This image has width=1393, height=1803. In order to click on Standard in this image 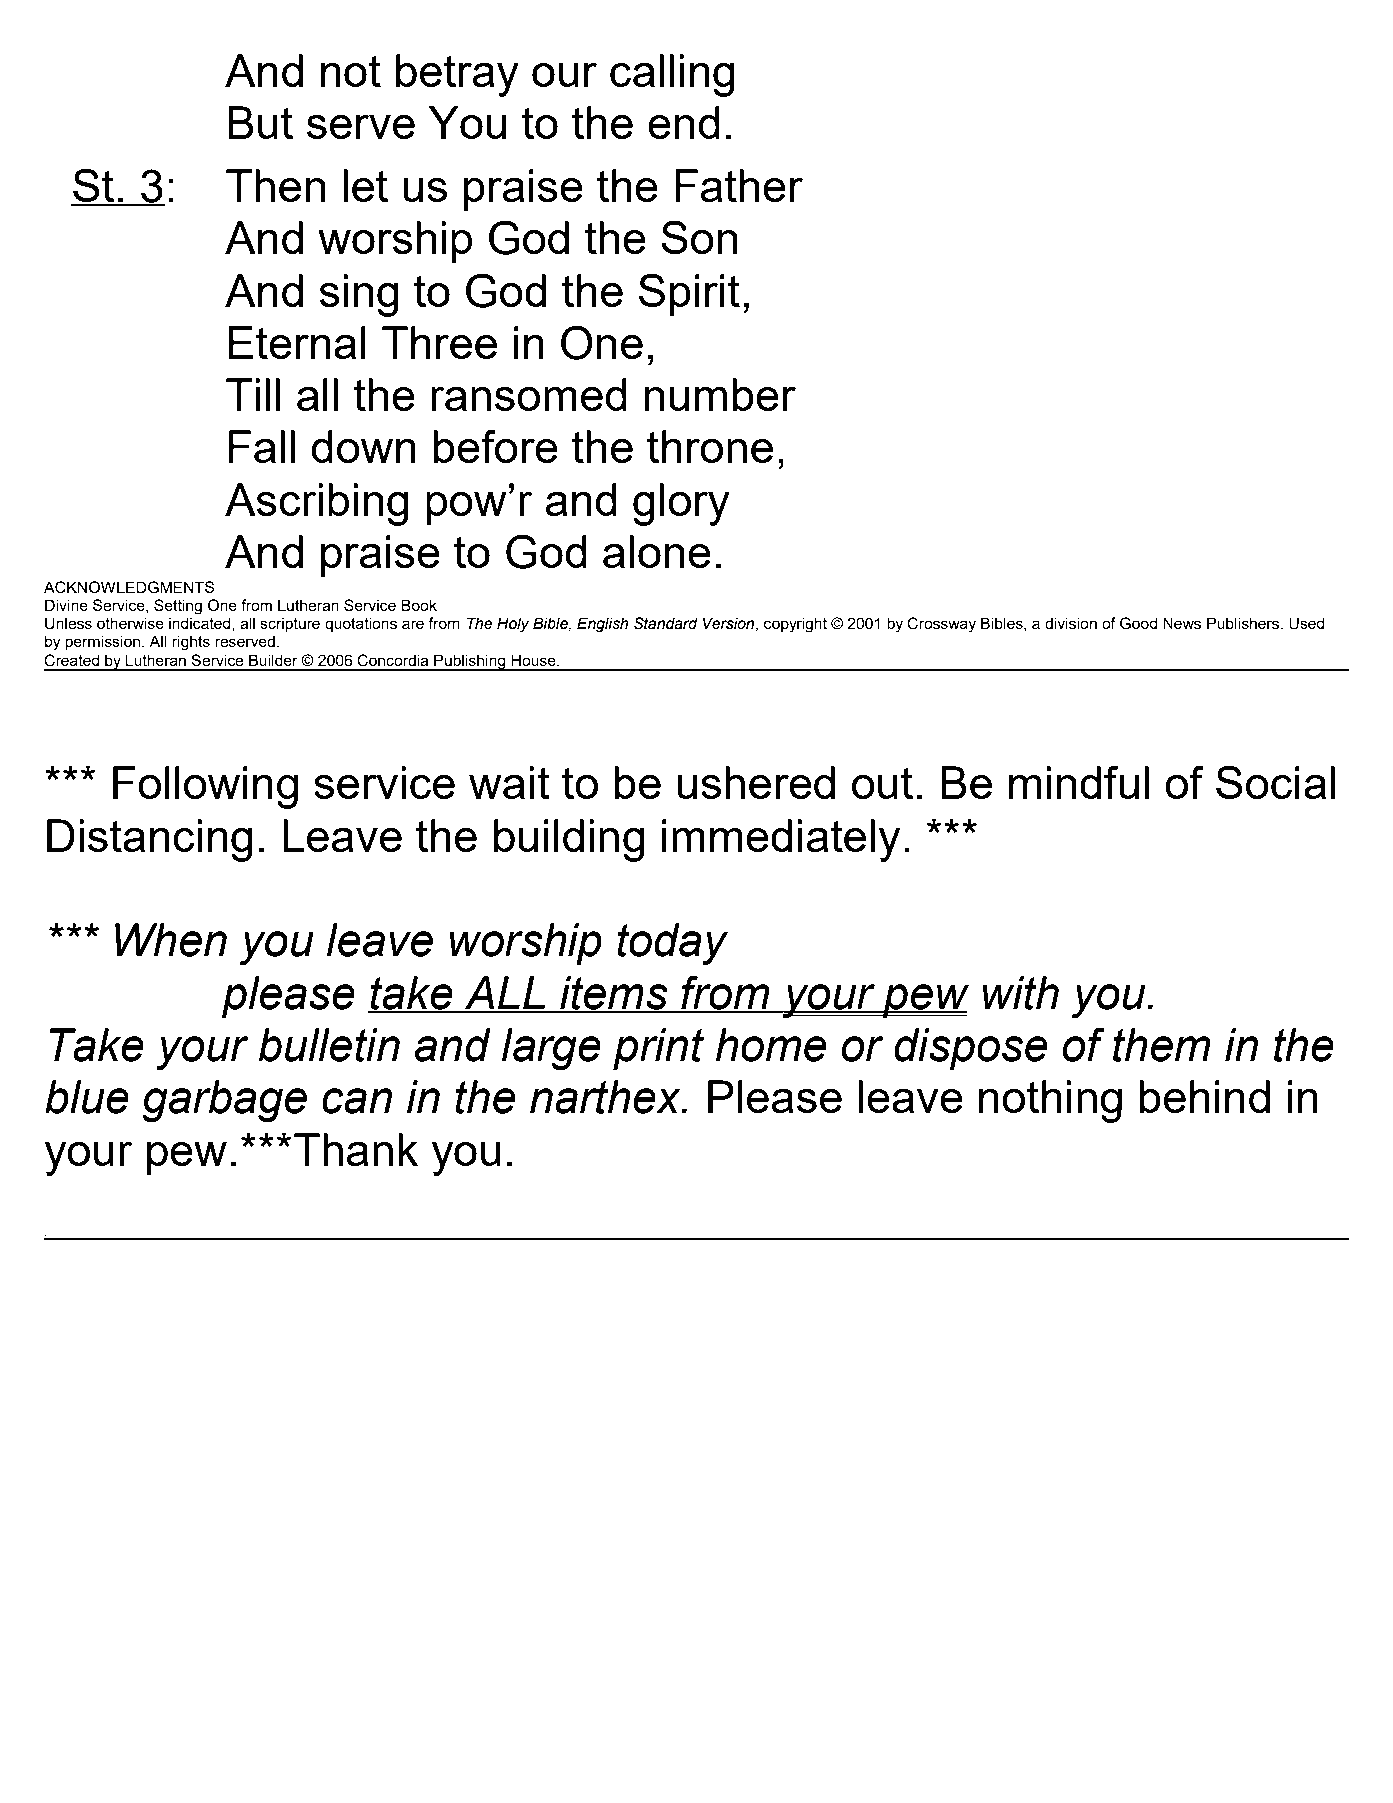, I will do `click(666, 623)`.
